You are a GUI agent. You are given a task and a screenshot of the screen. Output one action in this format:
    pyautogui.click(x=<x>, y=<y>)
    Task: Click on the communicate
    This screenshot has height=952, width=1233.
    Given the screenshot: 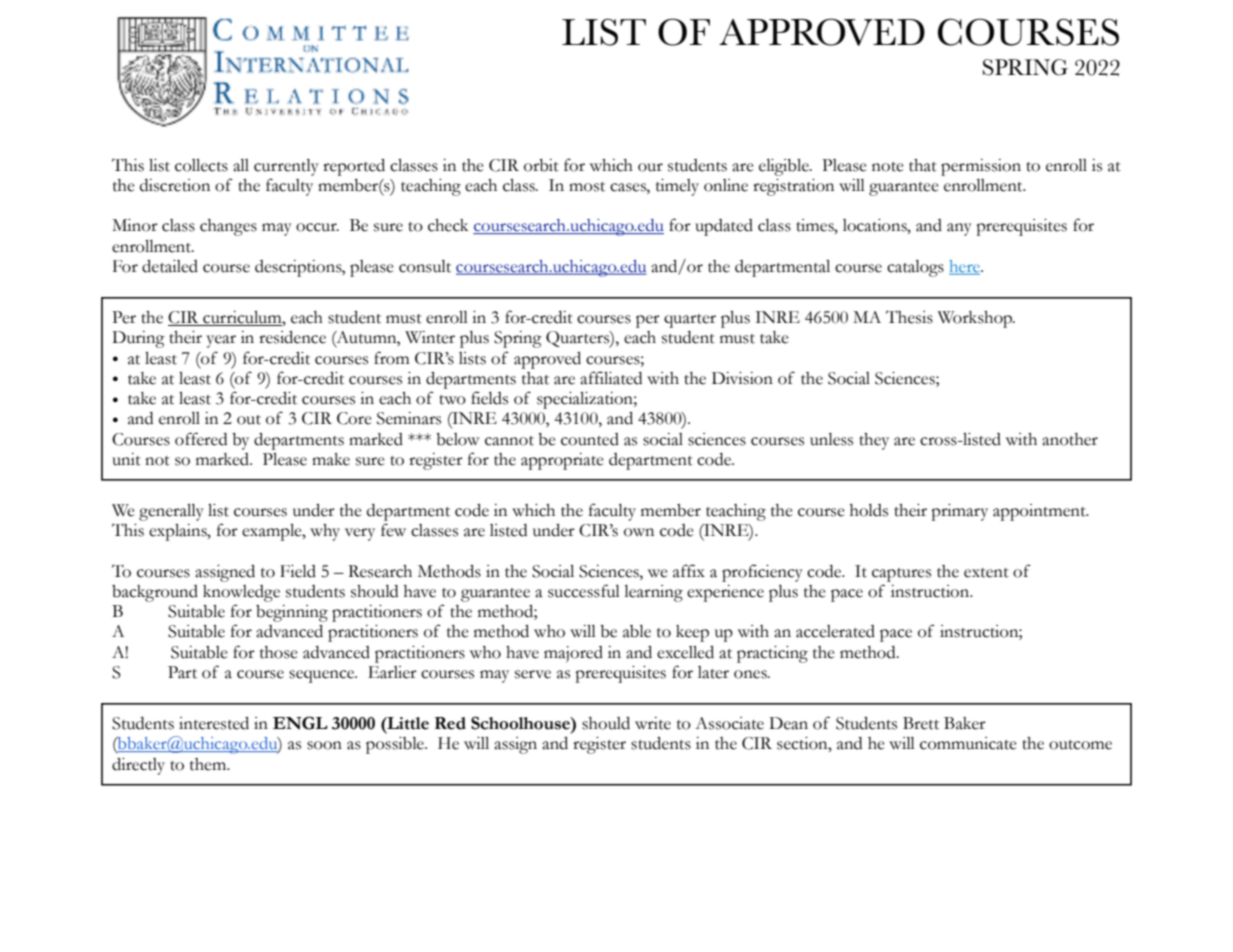 What is the action you would take?
    pyautogui.click(x=968, y=743)
